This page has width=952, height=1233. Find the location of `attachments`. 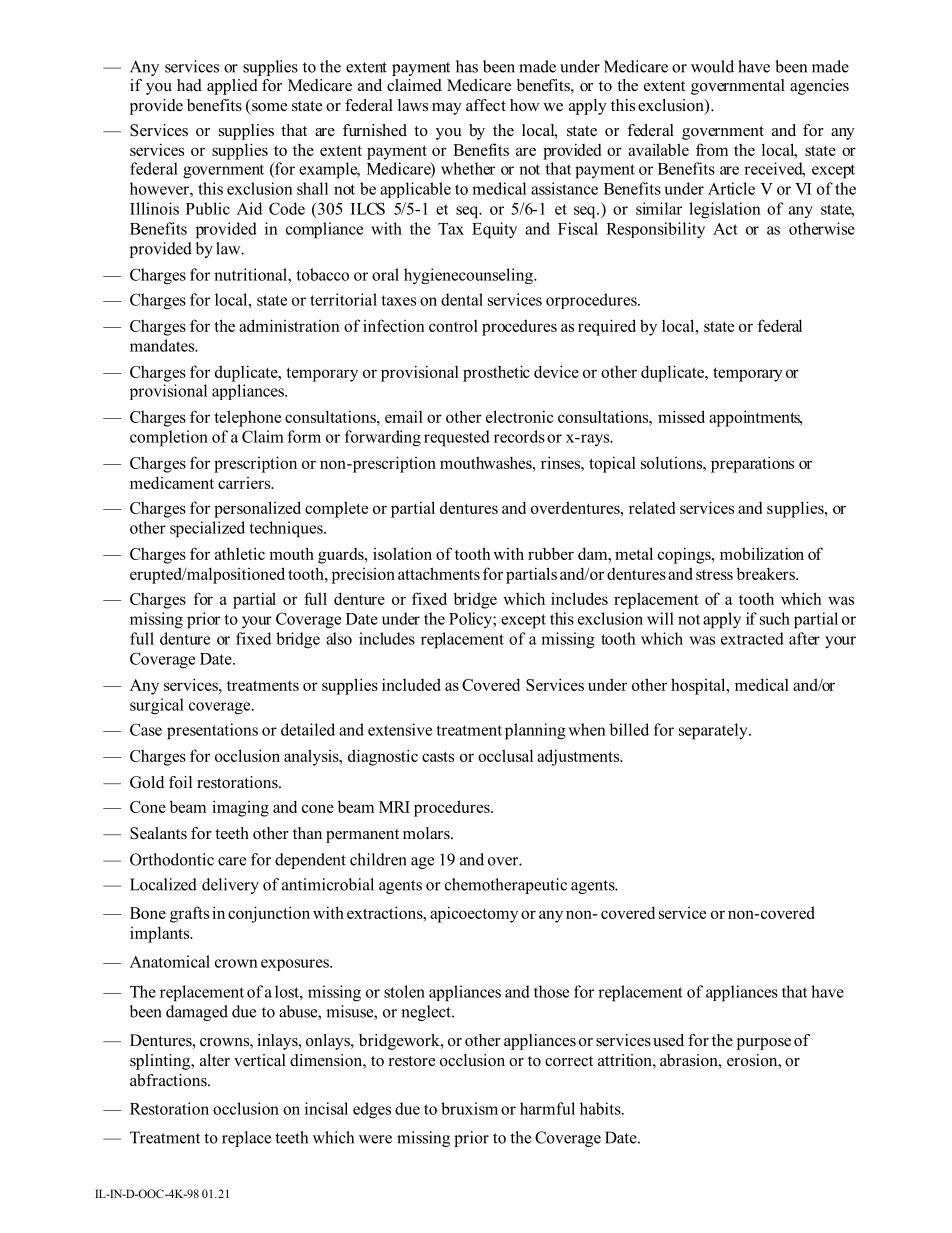

attachments is located at coordinates (439, 573).
